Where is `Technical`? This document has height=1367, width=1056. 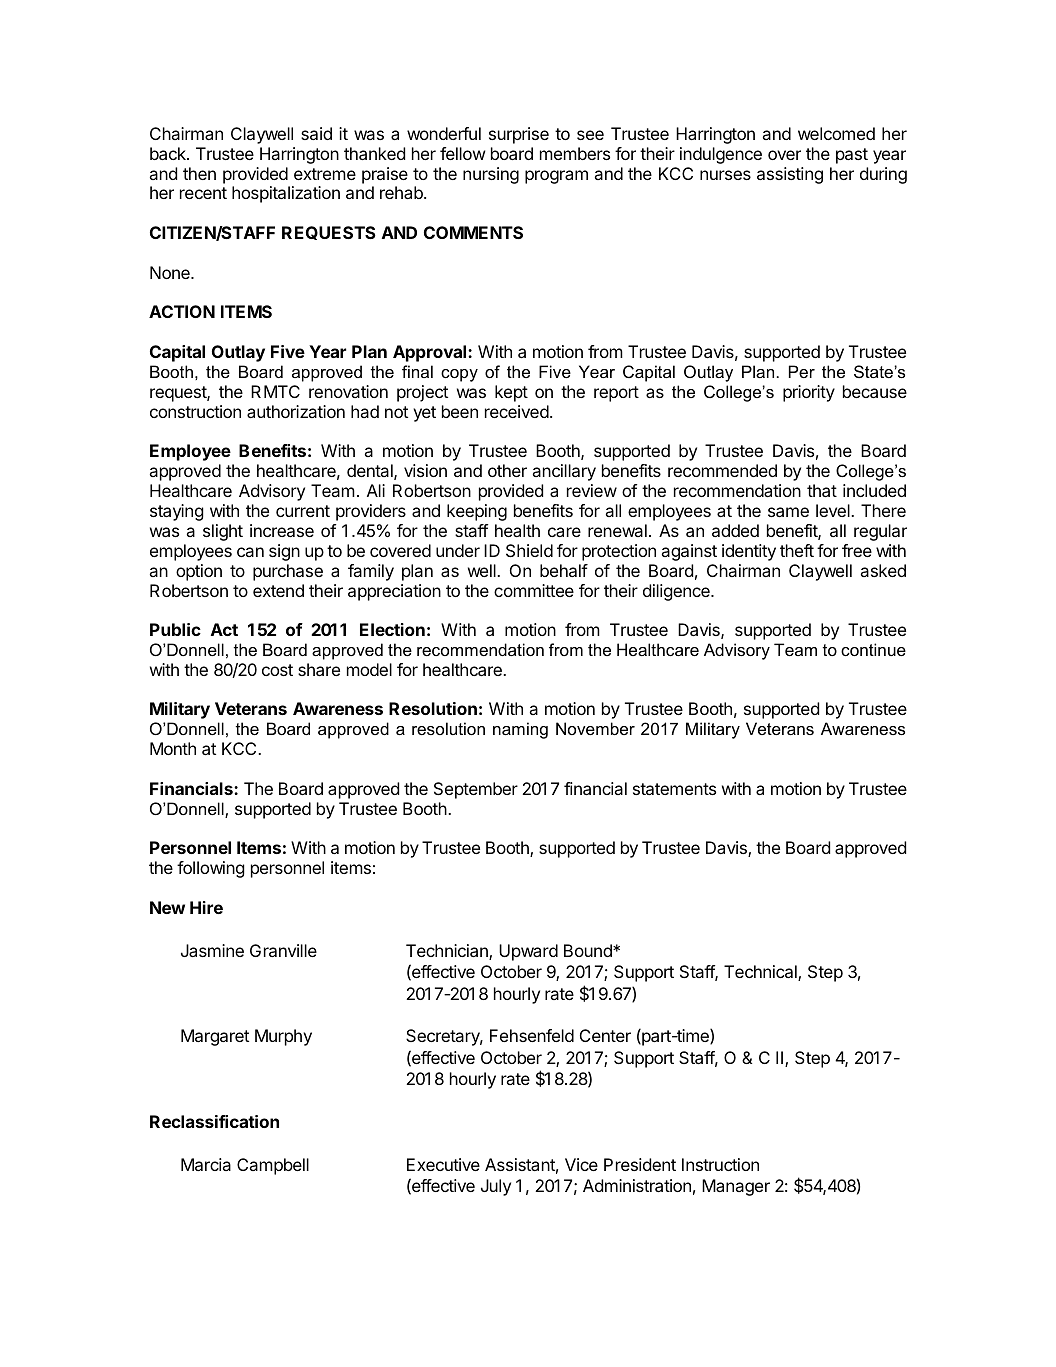
Technical is located at coordinates (761, 973).
